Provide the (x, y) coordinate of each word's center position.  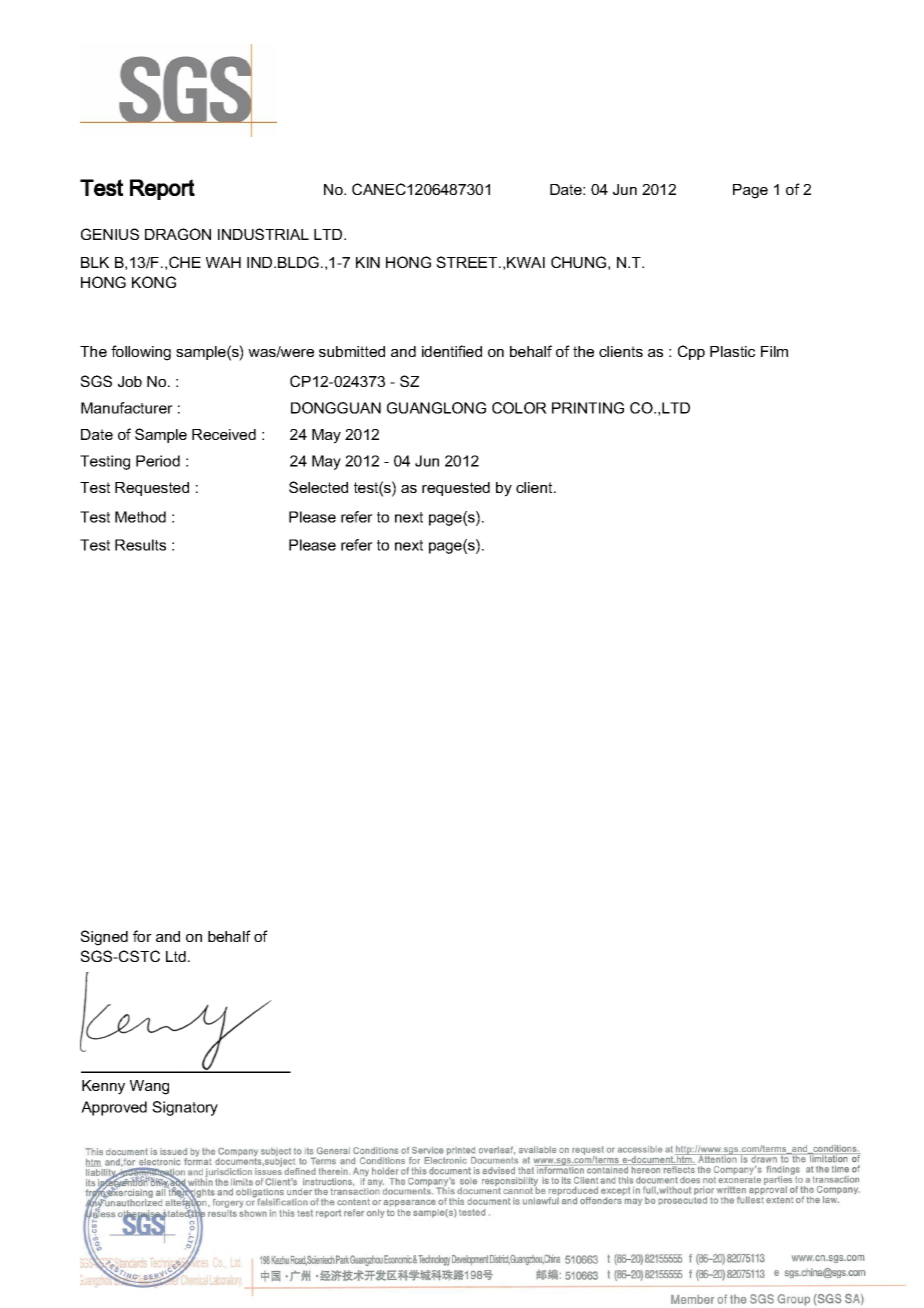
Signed (104, 938)
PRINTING (588, 408)
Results (140, 545)
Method (140, 517)
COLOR (519, 408)
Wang (149, 1087)
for (142, 936)
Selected (318, 487)
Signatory (185, 1108)
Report (162, 189)
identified (452, 351)
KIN (368, 262)
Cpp (691, 352)
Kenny (103, 1087)
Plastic (732, 351)
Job (130, 381)
